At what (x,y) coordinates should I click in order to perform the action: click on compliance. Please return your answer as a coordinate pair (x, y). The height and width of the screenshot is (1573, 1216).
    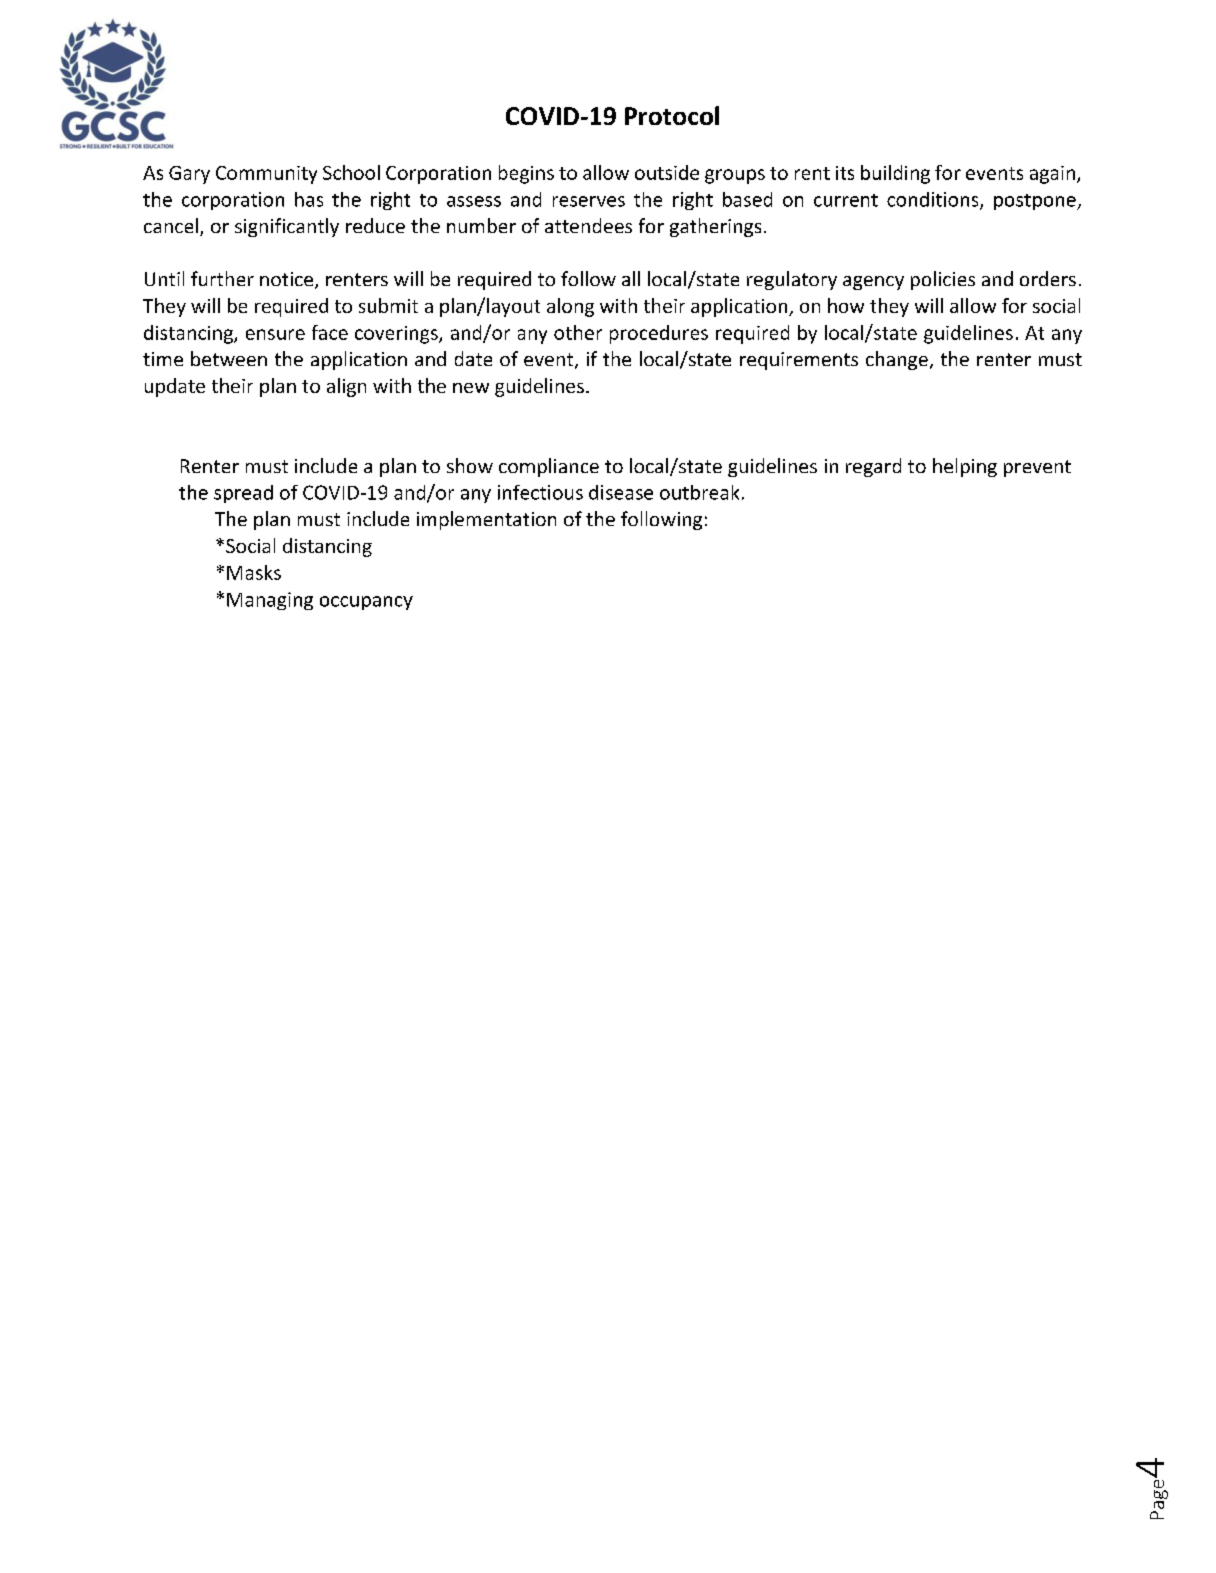
    Looking at the image, I should click on (549, 467).
